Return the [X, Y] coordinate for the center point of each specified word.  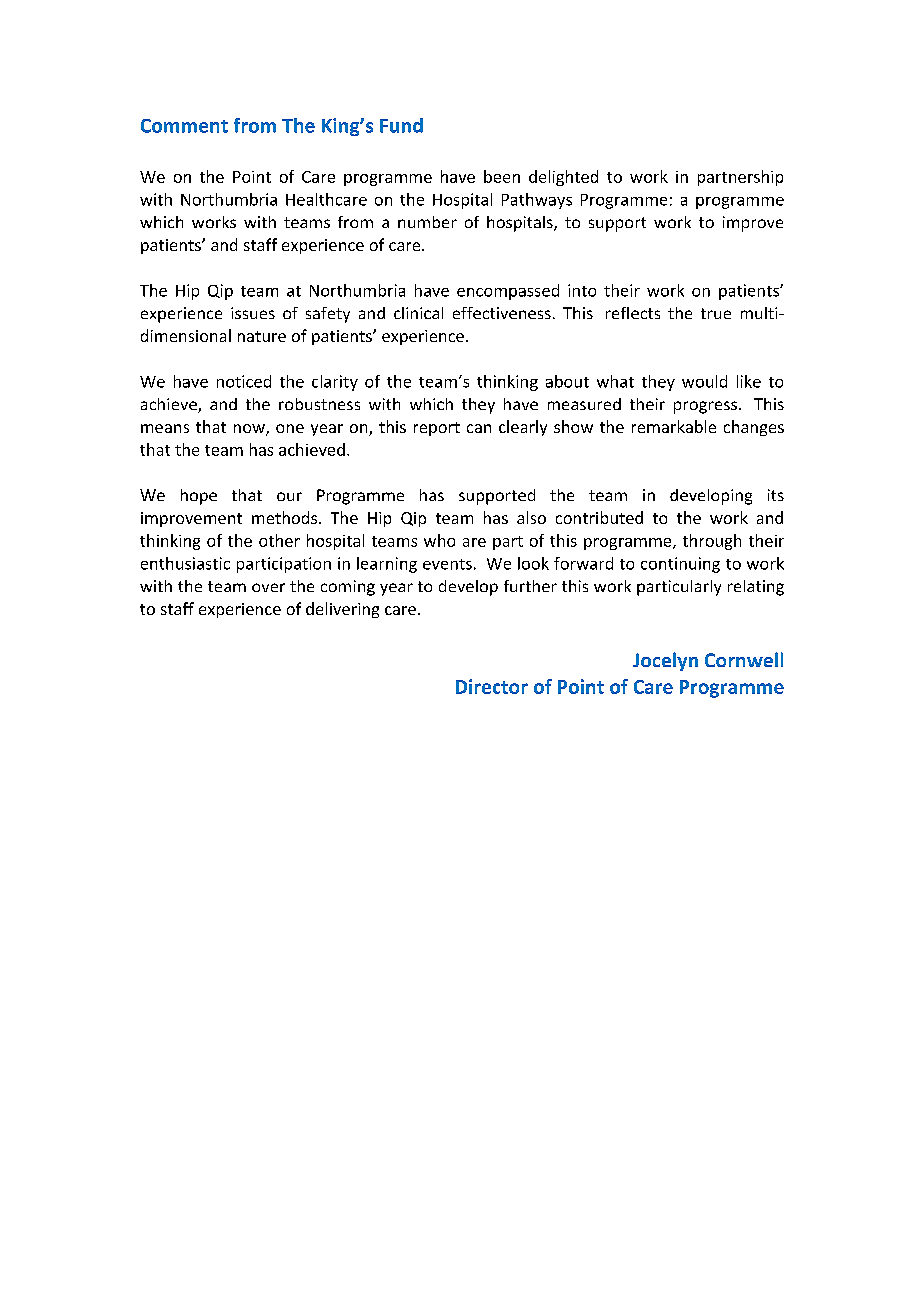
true [716, 313]
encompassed [508, 292]
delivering [342, 610]
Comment [184, 126]
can [479, 428]
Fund [401, 125]
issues [253, 313]
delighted [563, 178]
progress [705, 407]
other [279, 540]
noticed [244, 381]
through [712, 542]
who [439, 540]
